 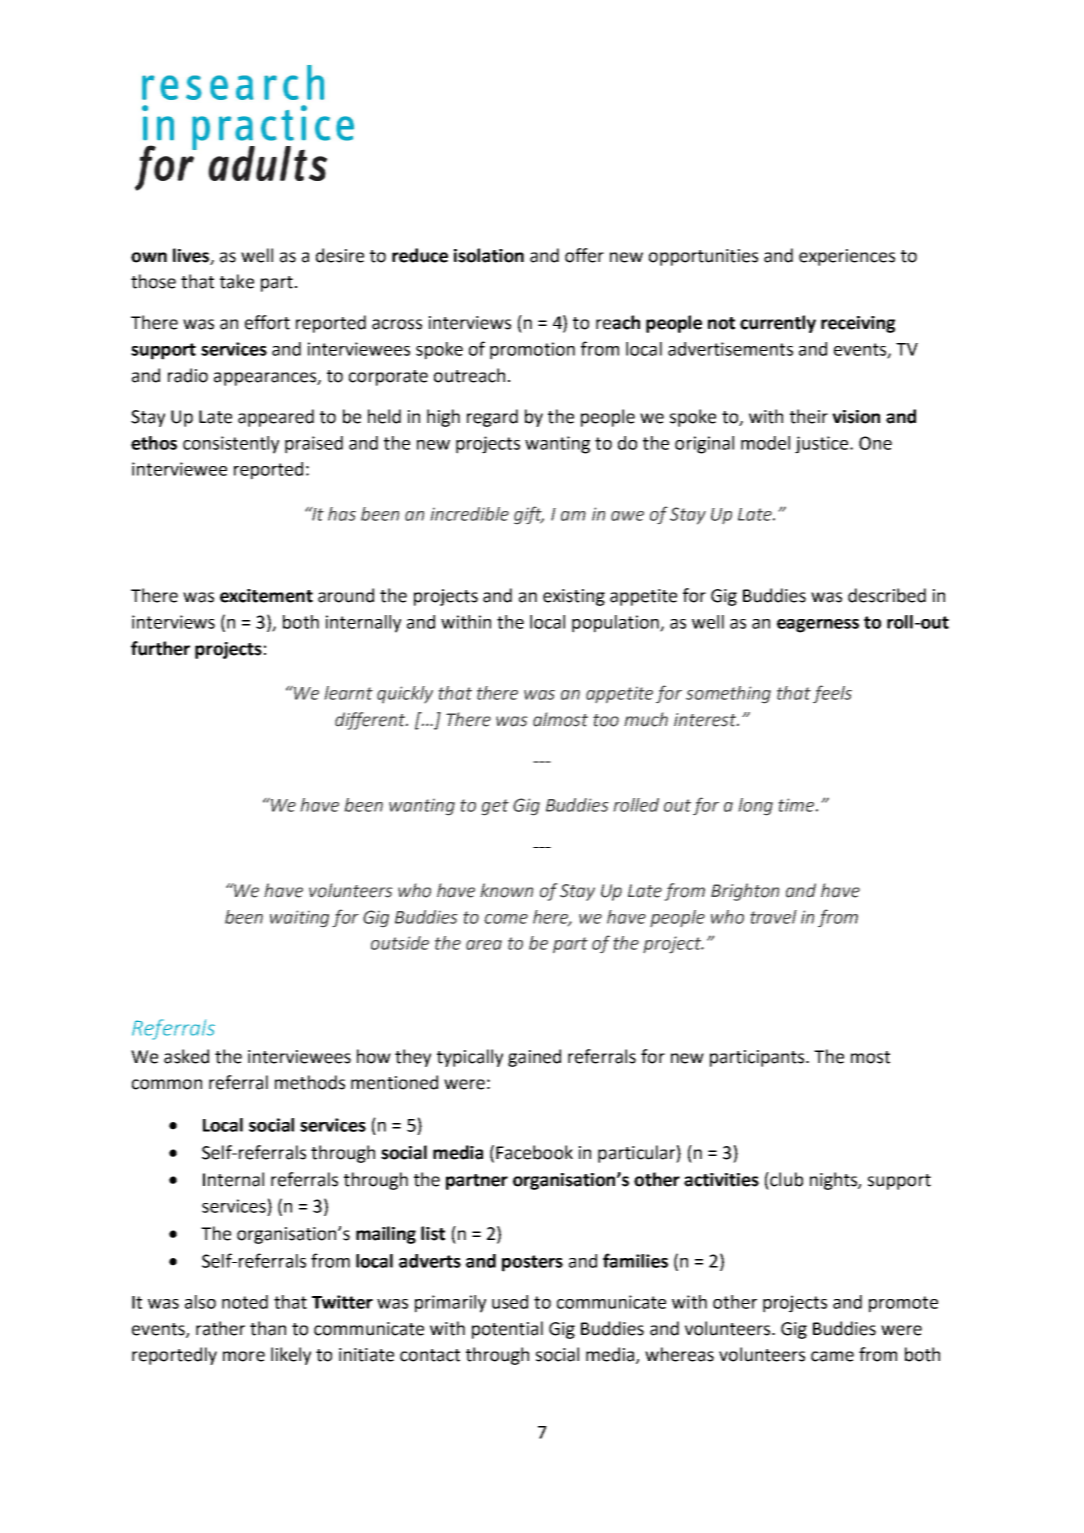 I want to click on rather, so click(x=220, y=1328).
